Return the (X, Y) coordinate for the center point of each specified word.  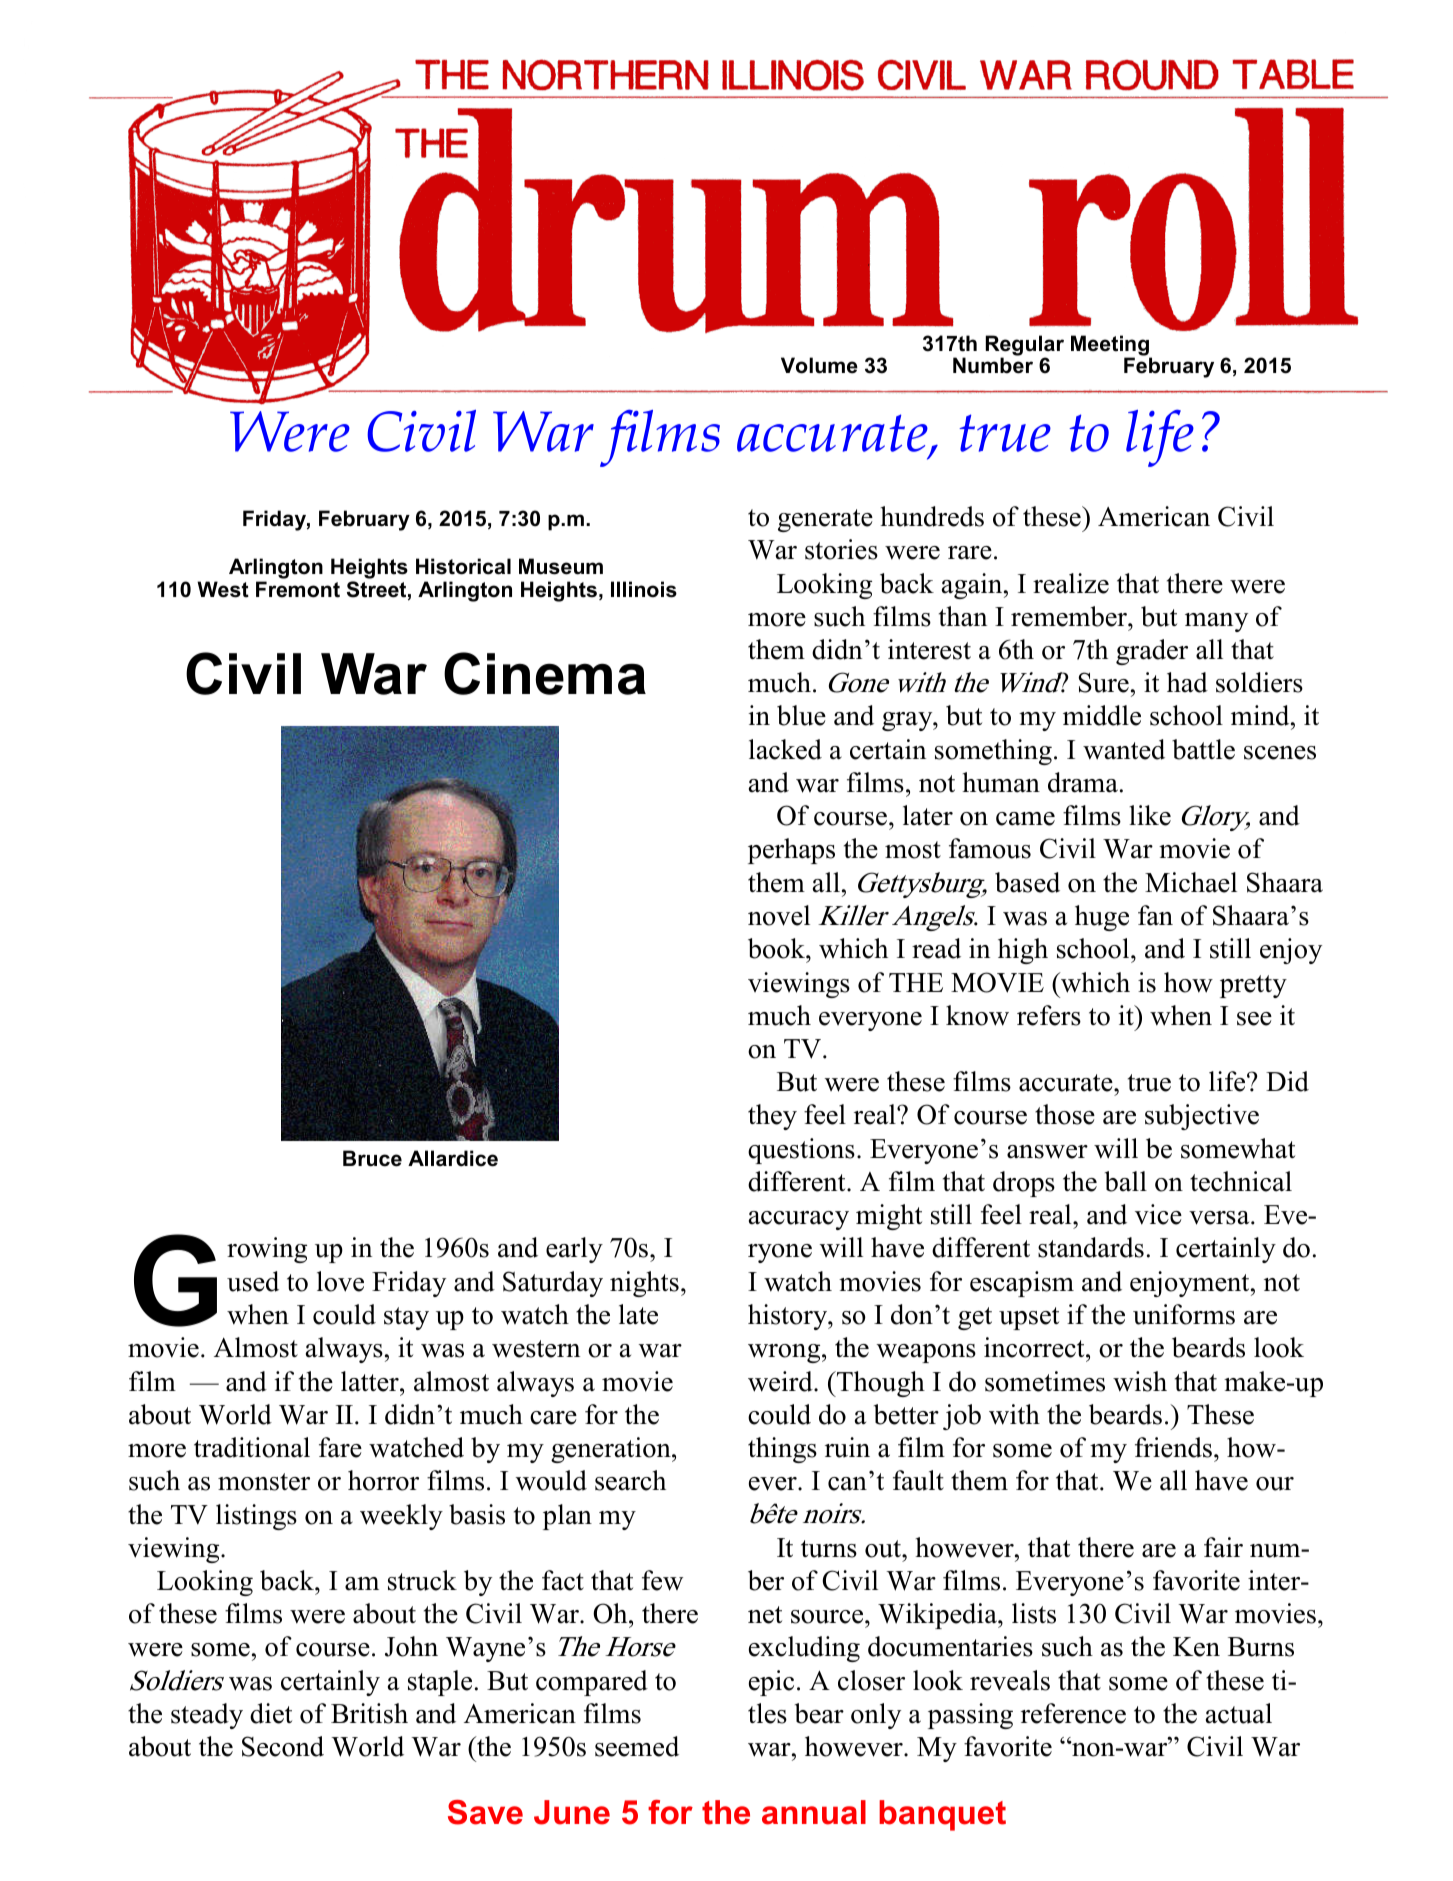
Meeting (1111, 347)
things (782, 1450)
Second (283, 1746)
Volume (819, 365)
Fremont (298, 589)
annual (814, 1812)
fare (340, 1447)
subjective (1202, 1117)
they (772, 1117)
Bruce (372, 1158)
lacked (785, 749)
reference (1073, 1713)
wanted (1124, 749)
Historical (463, 566)
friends (1173, 1447)
